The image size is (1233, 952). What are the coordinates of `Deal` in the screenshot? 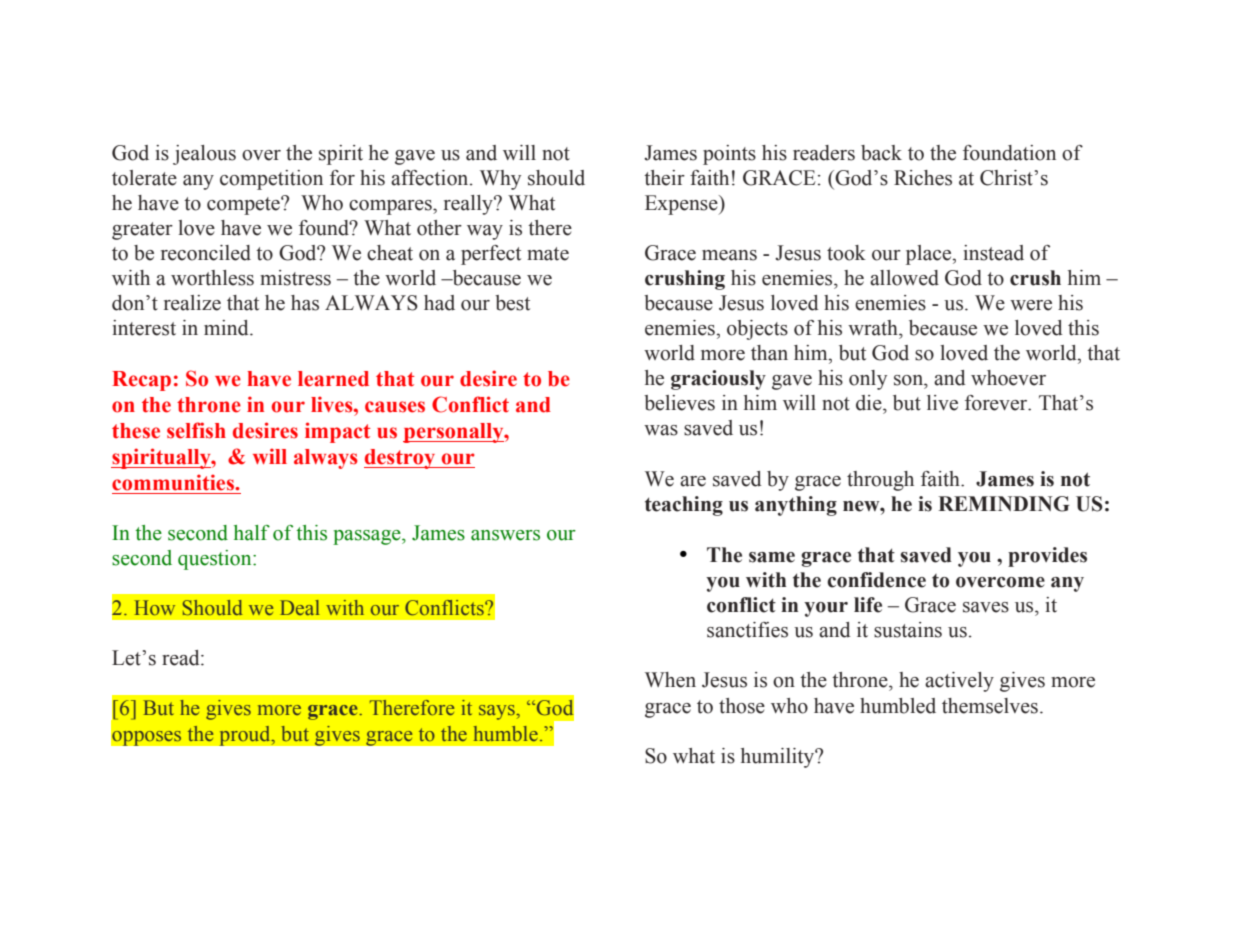 It's located at (299, 607).
